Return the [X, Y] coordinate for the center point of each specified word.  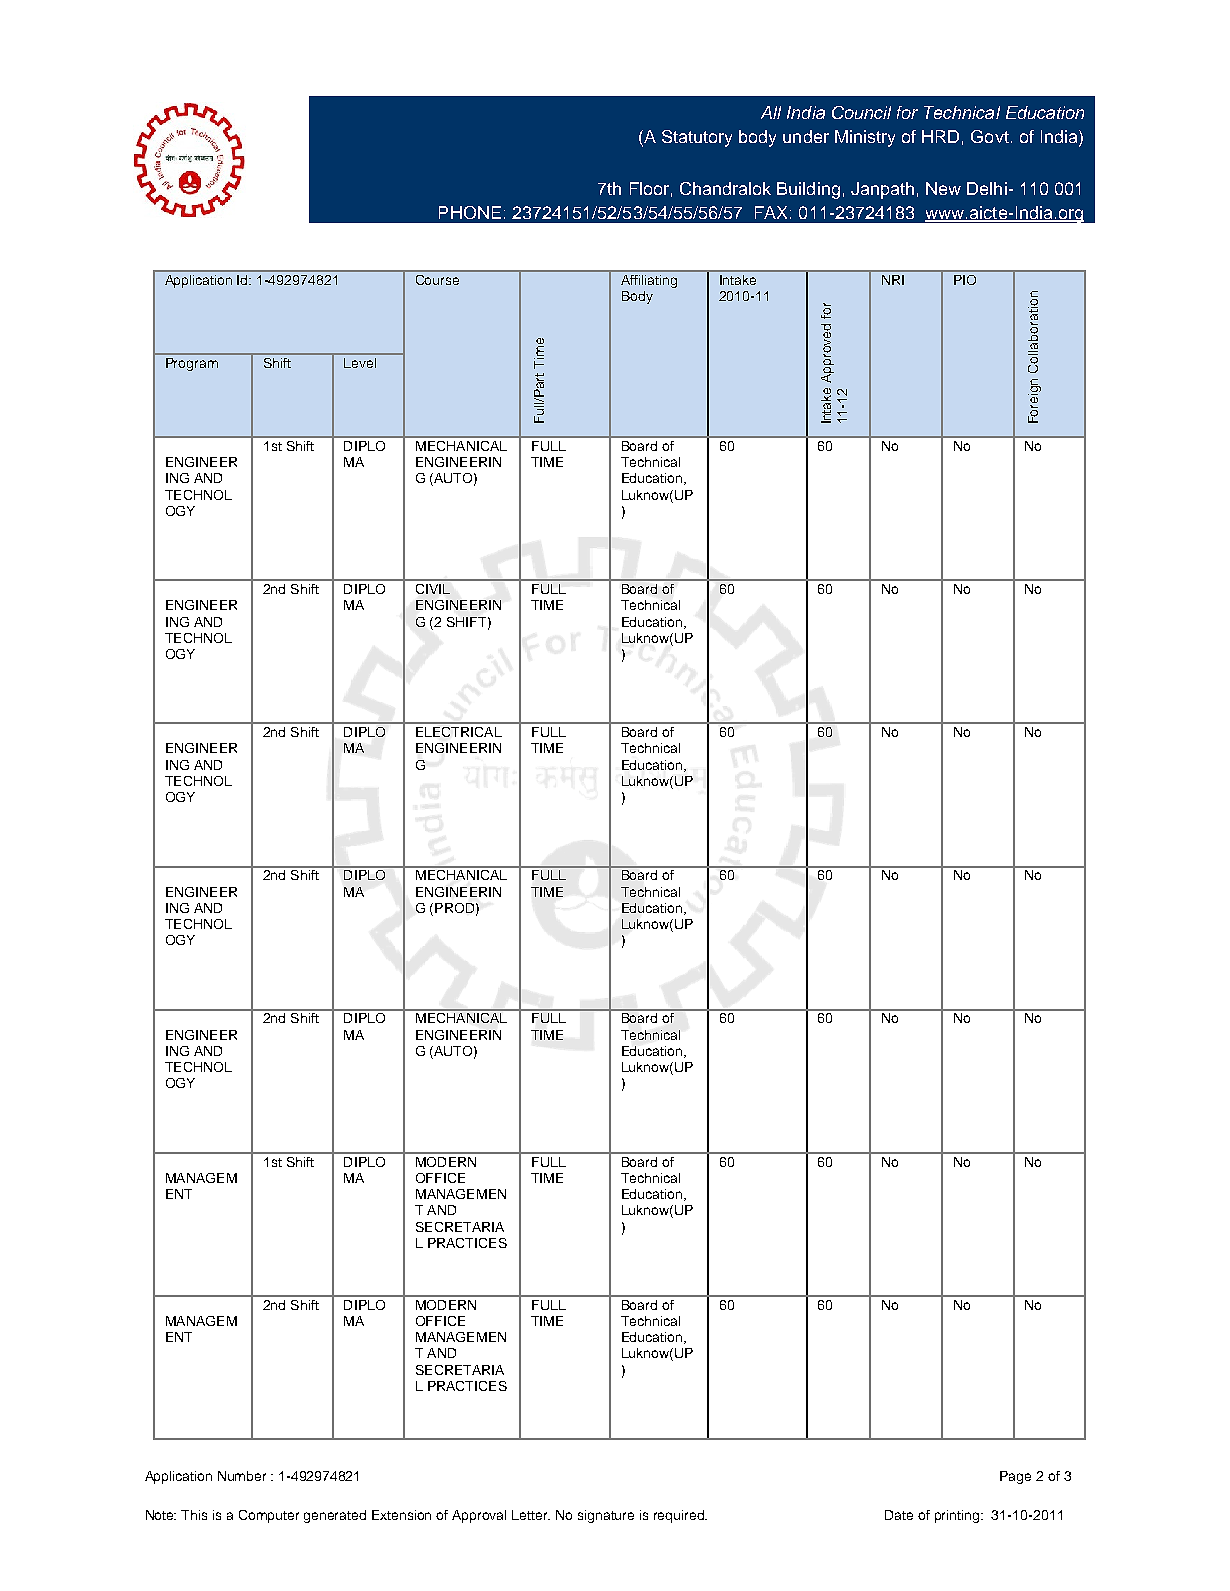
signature [606, 1516]
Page [1015, 1477]
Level [360, 363]
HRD [940, 136]
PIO [965, 280]
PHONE [470, 212]
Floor [649, 188]
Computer [269, 1516]
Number [242, 1476]
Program [192, 364]
